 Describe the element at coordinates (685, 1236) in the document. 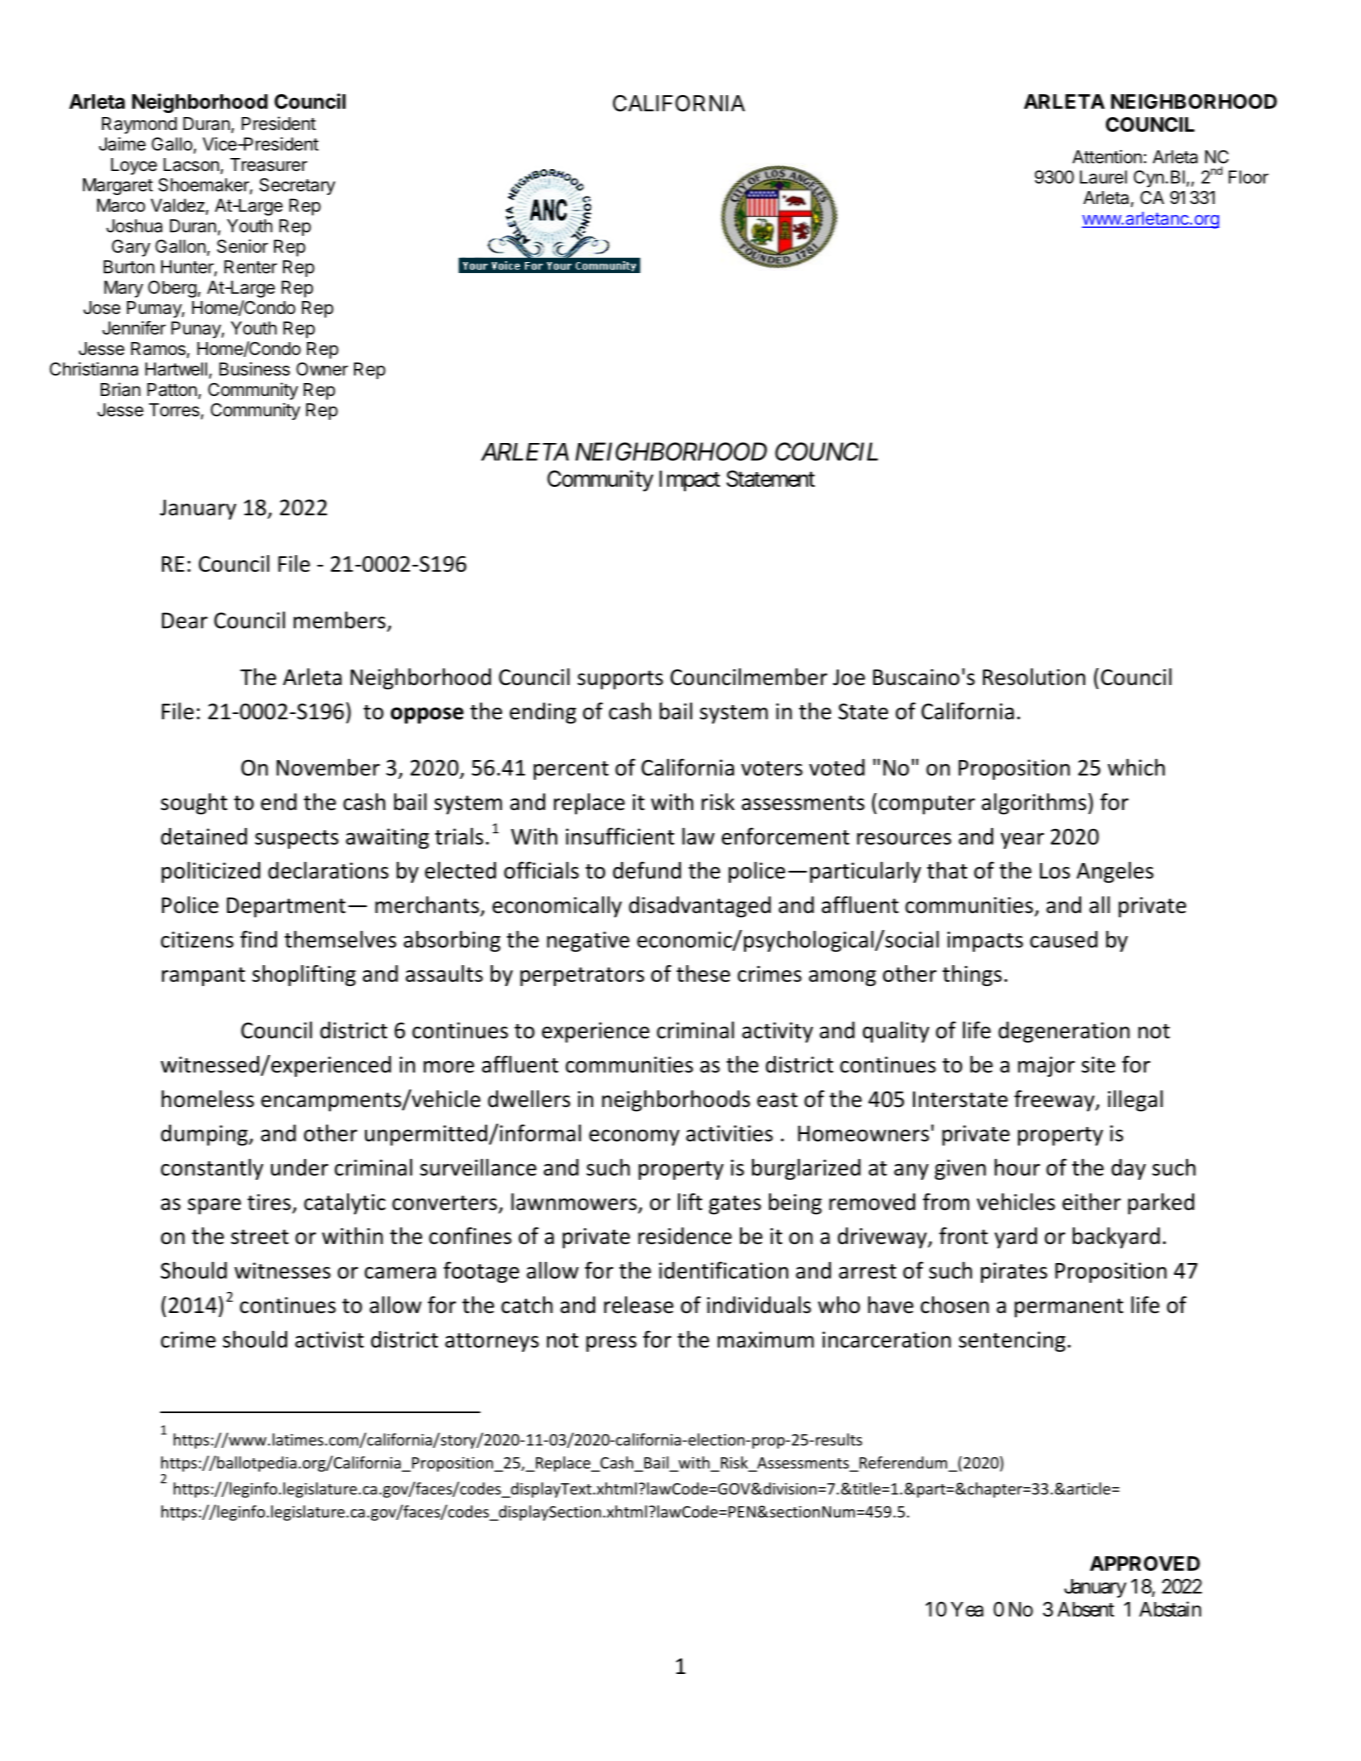

I see `residence` at that location.
